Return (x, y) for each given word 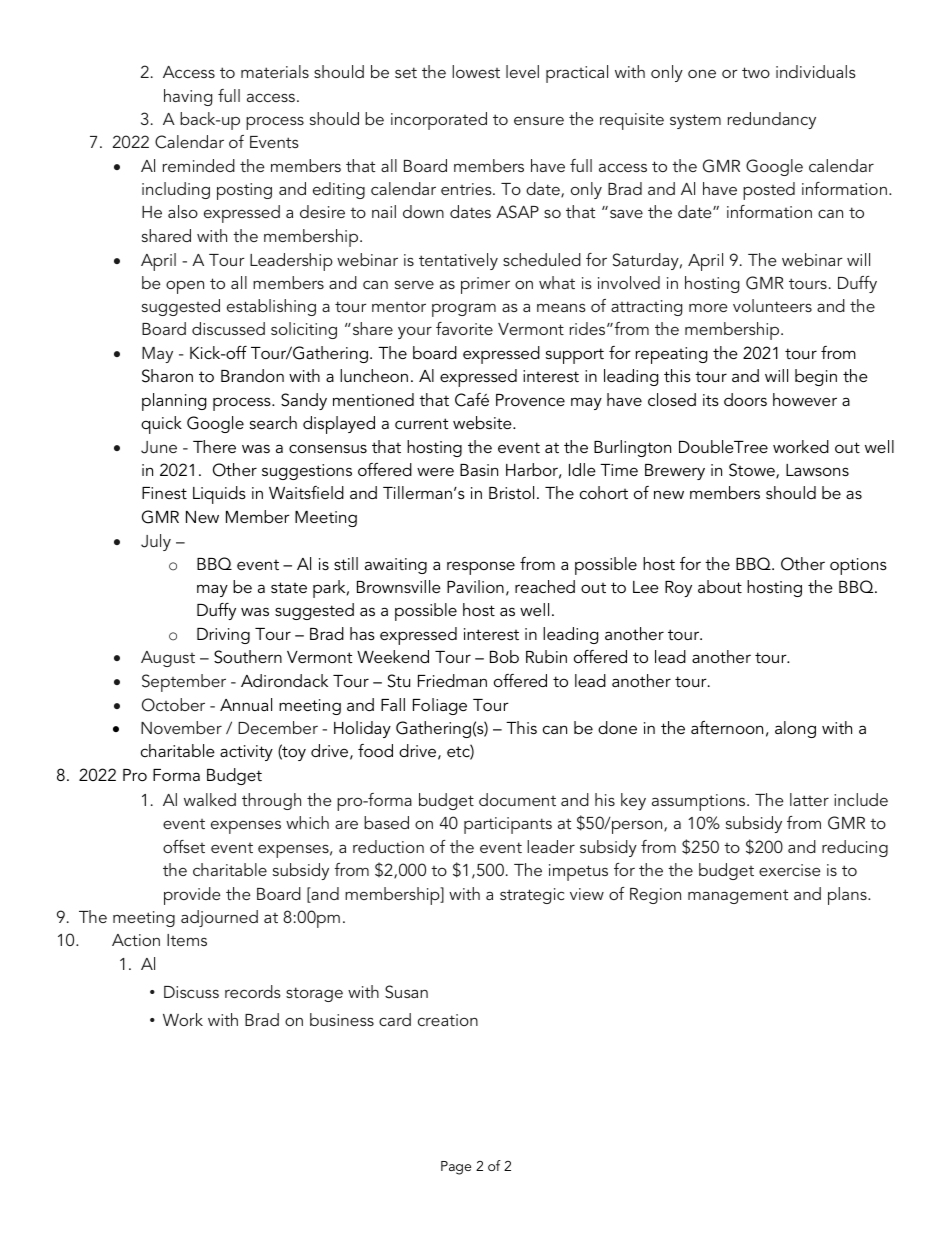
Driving (223, 636)
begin (816, 377)
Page (456, 1168)
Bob (504, 656)
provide (192, 896)
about (720, 586)
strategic (532, 896)
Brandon (252, 375)
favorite (464, 328)
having (188, 97)
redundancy (772, 120)
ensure (539, 120)
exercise (789, 870)
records (253, 991)
